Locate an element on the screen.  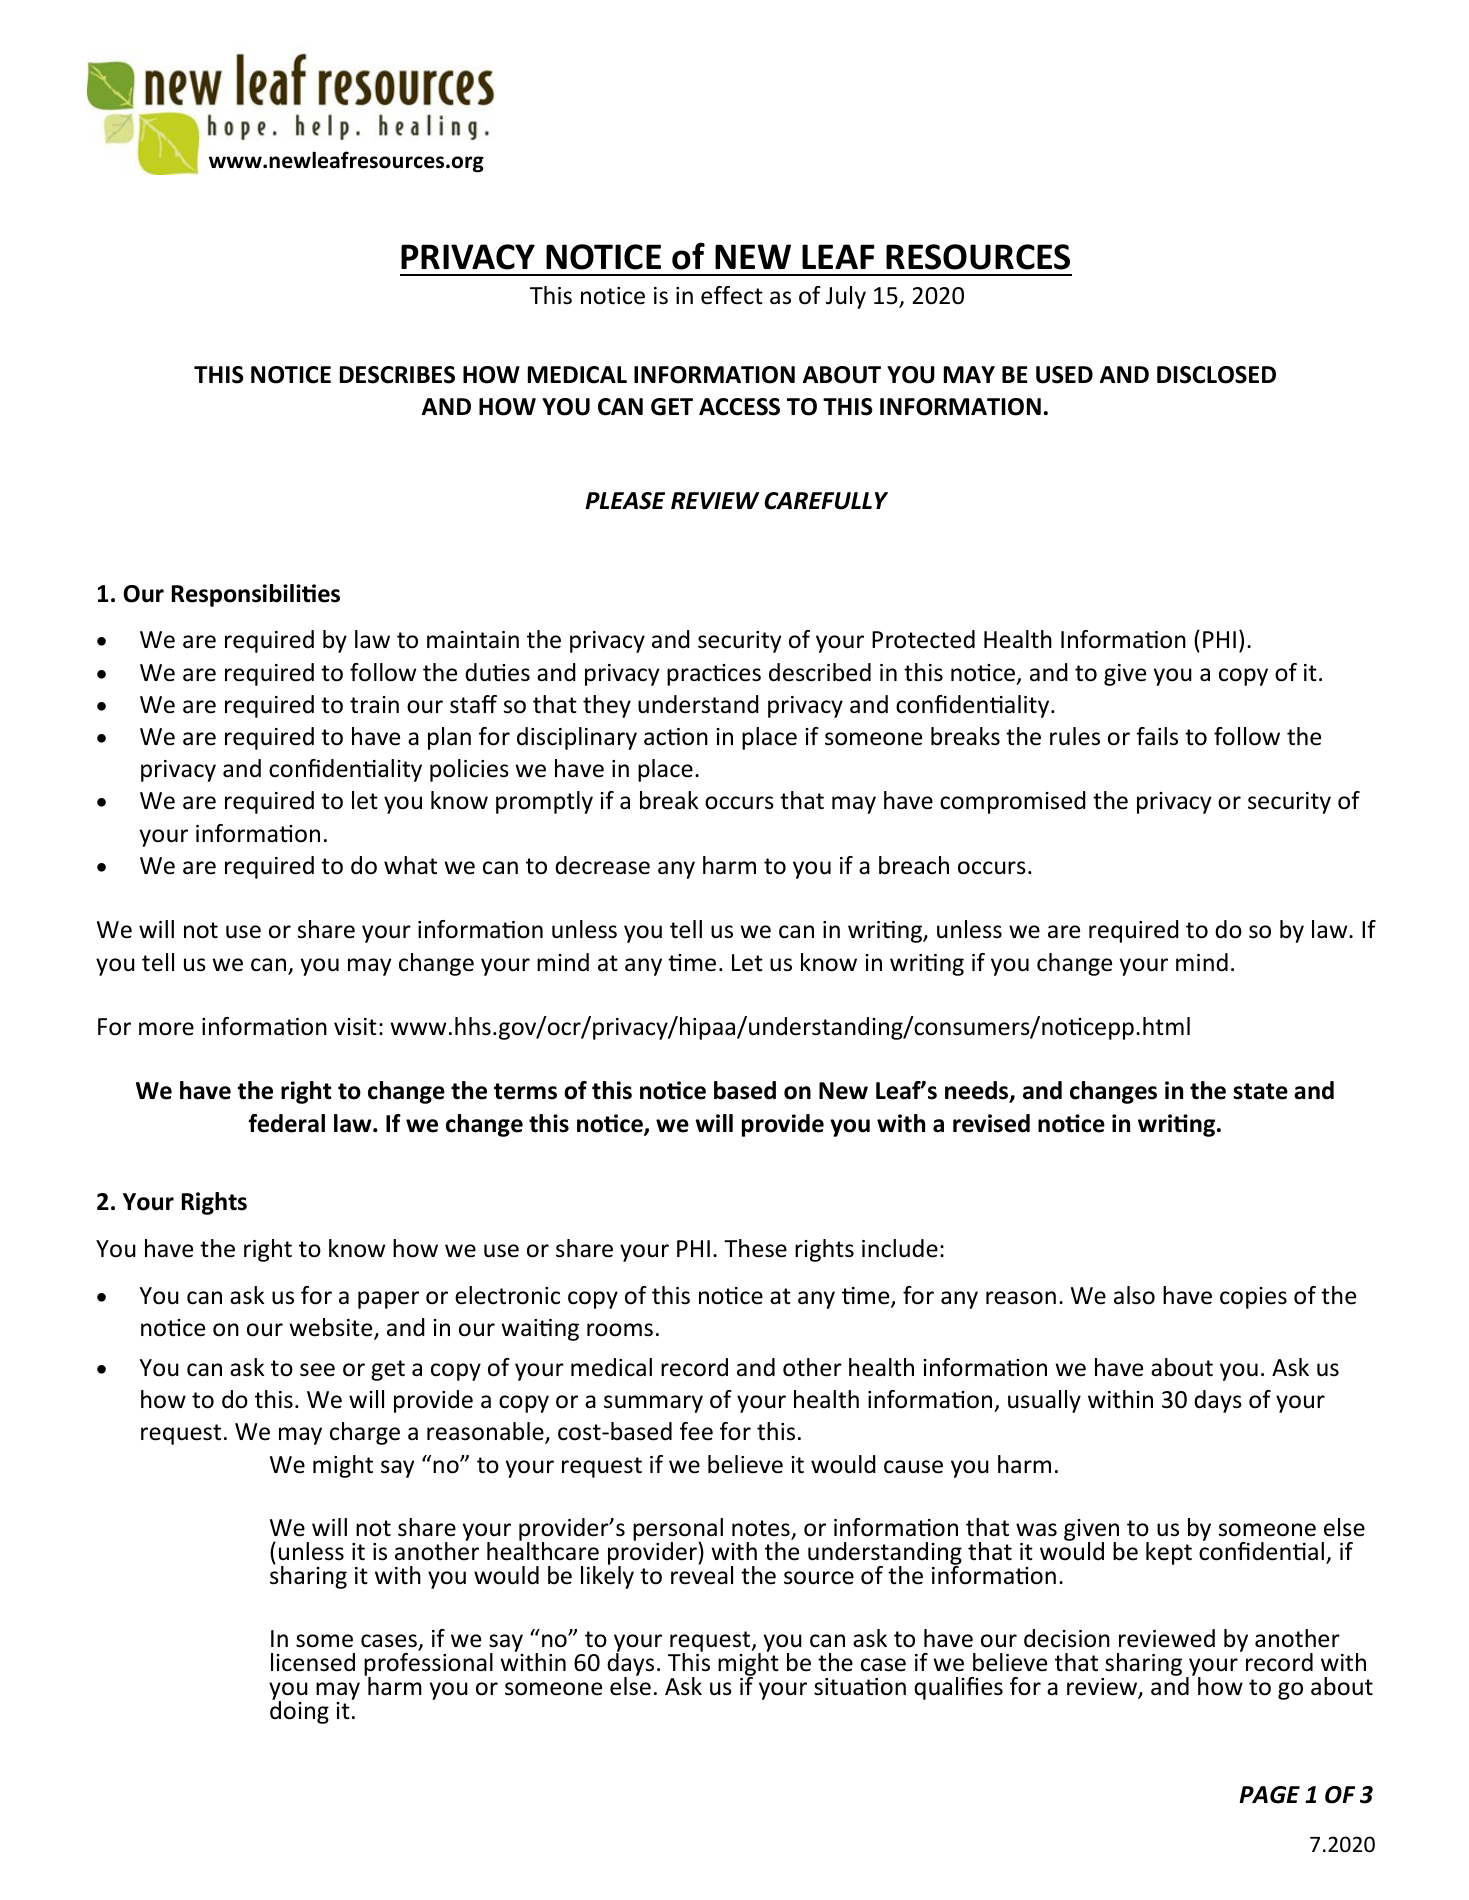
effect is located at coordinates (732, 295).
